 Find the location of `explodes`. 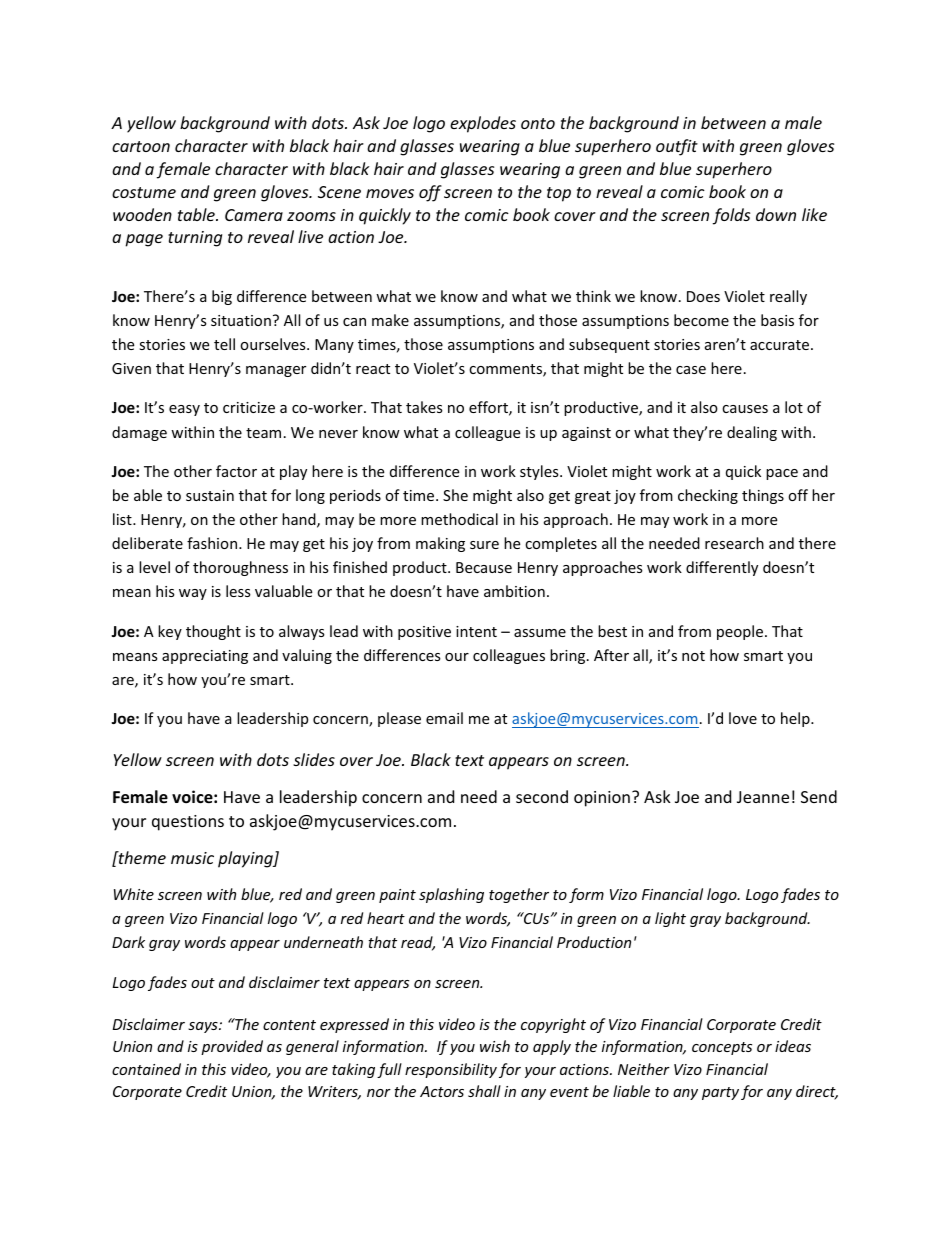

explodes is located at coordinates (483, 124).
